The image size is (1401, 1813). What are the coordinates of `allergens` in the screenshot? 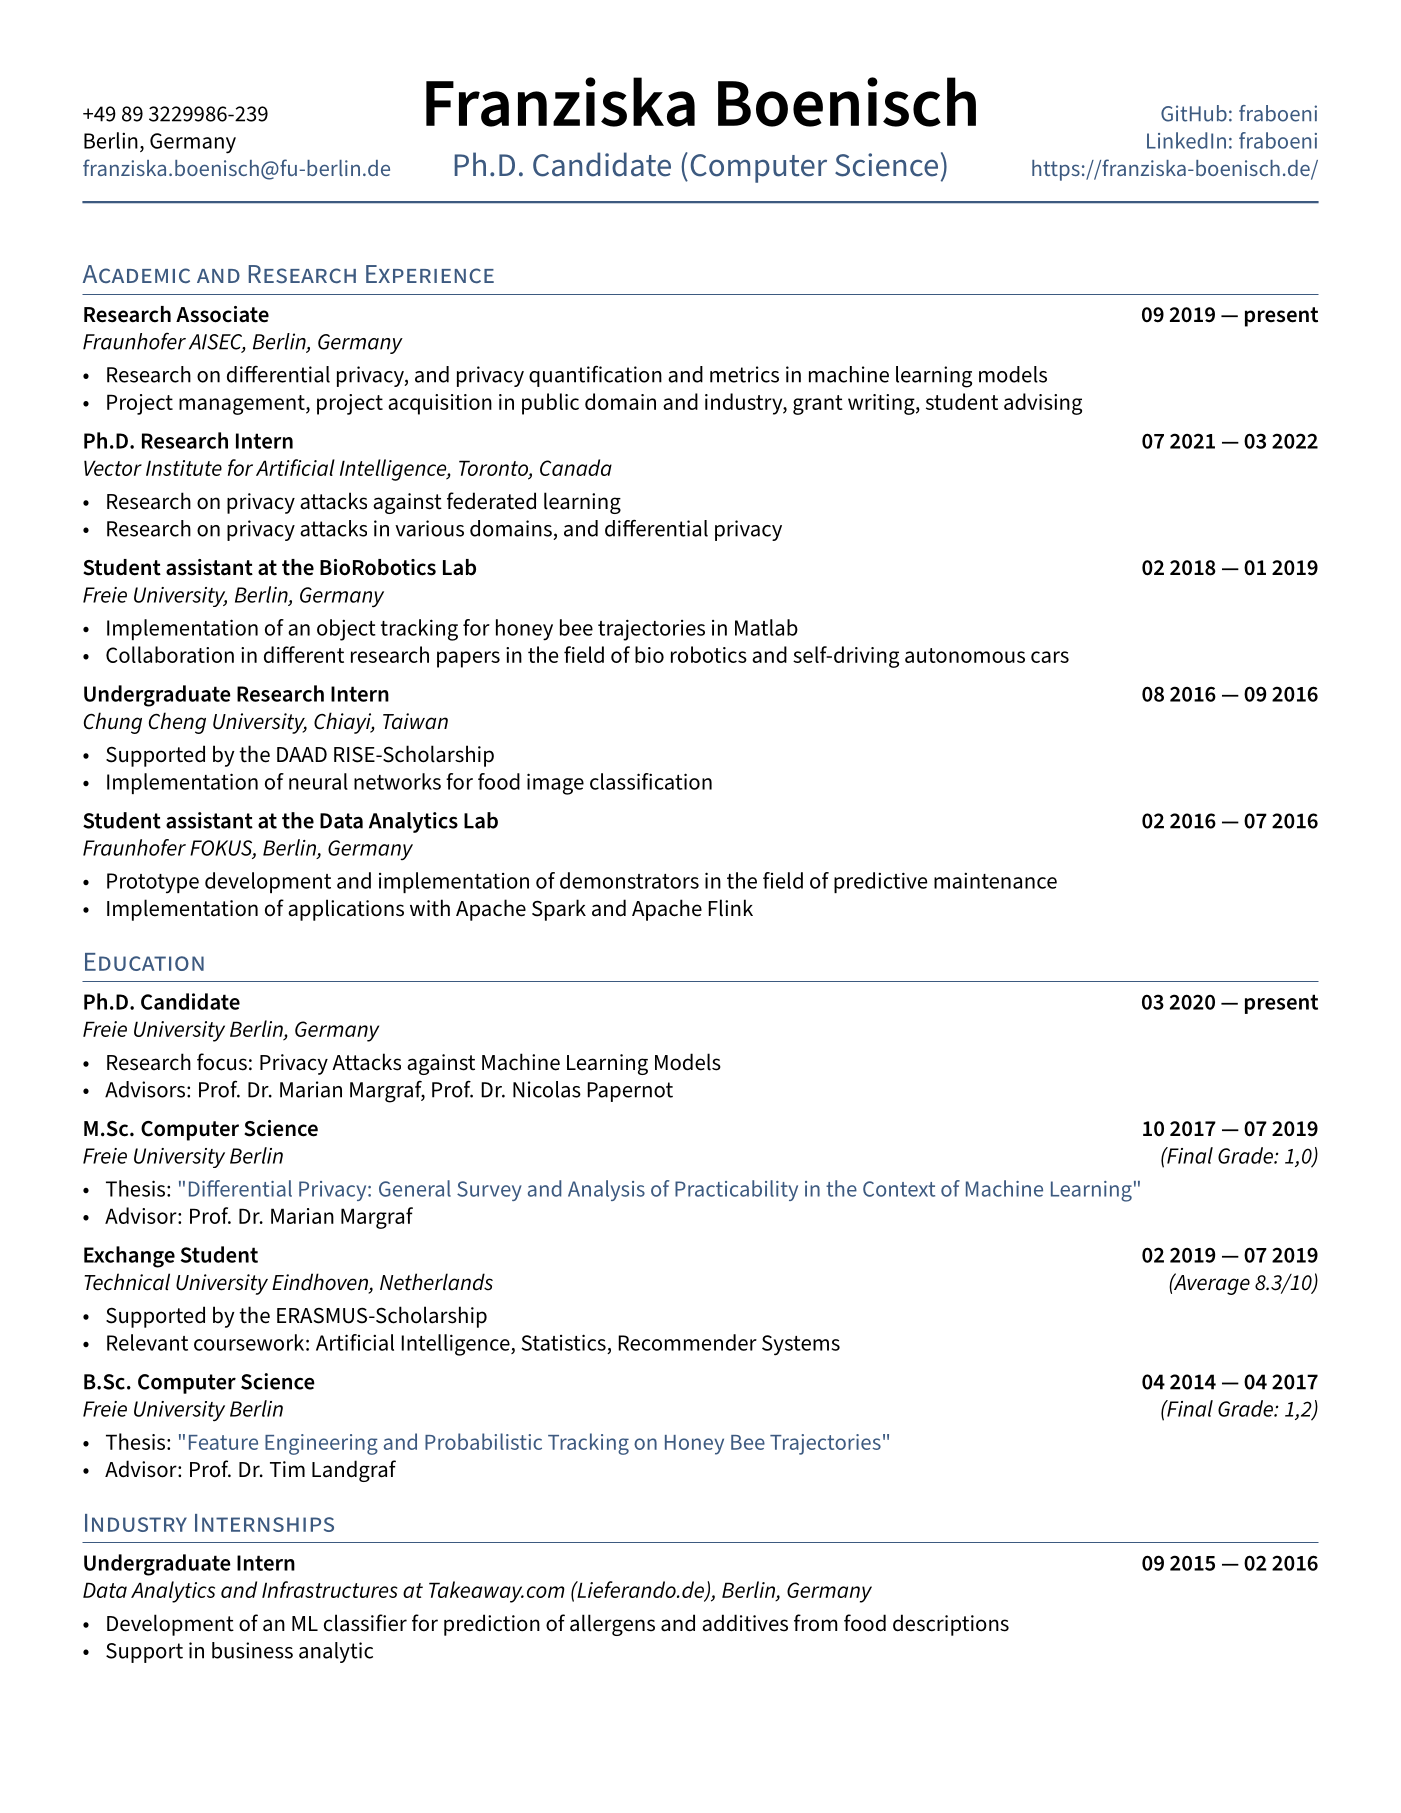 It's located at (612, 1625).
